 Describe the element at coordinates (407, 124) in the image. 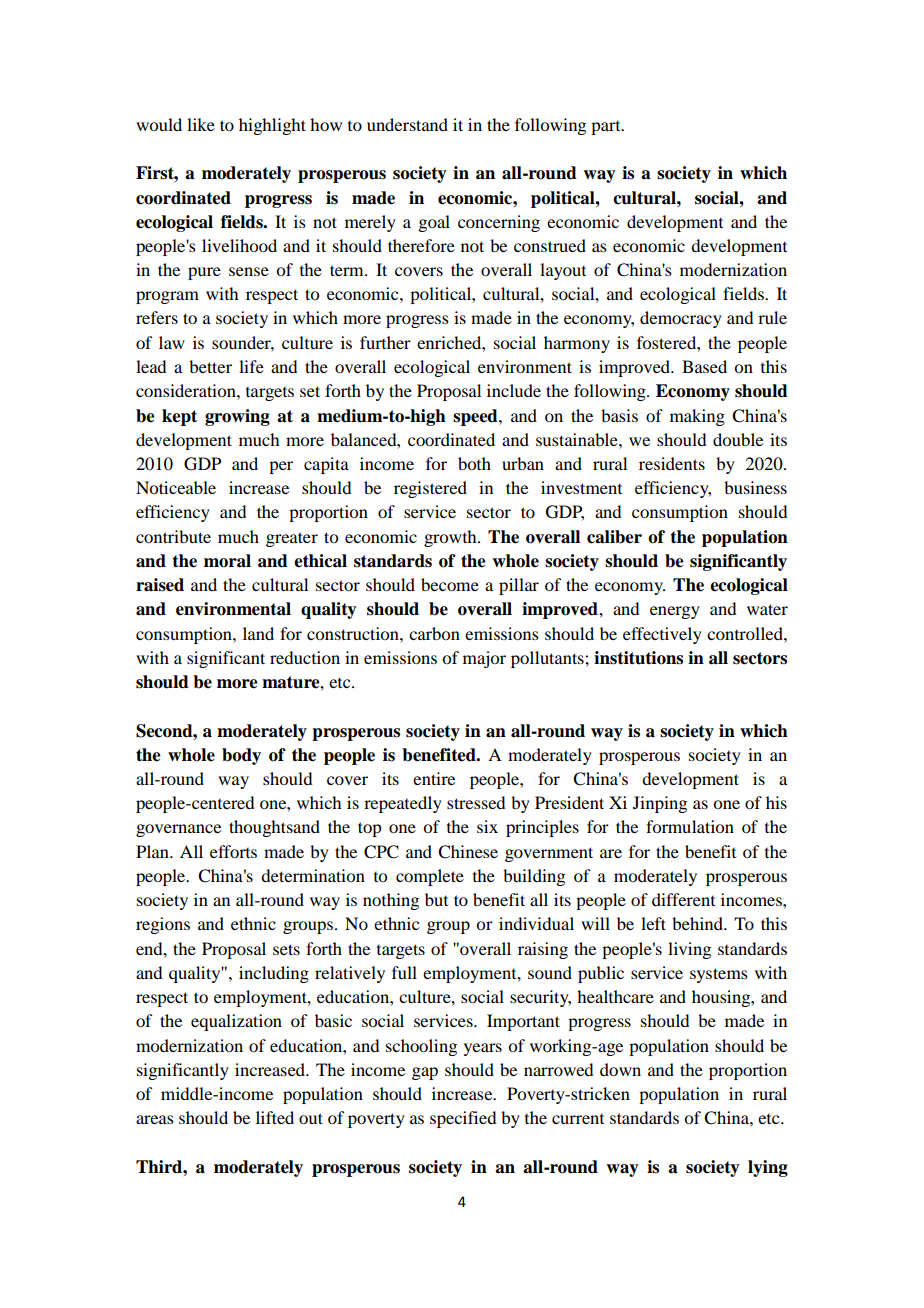

I see `understand` at that location.
